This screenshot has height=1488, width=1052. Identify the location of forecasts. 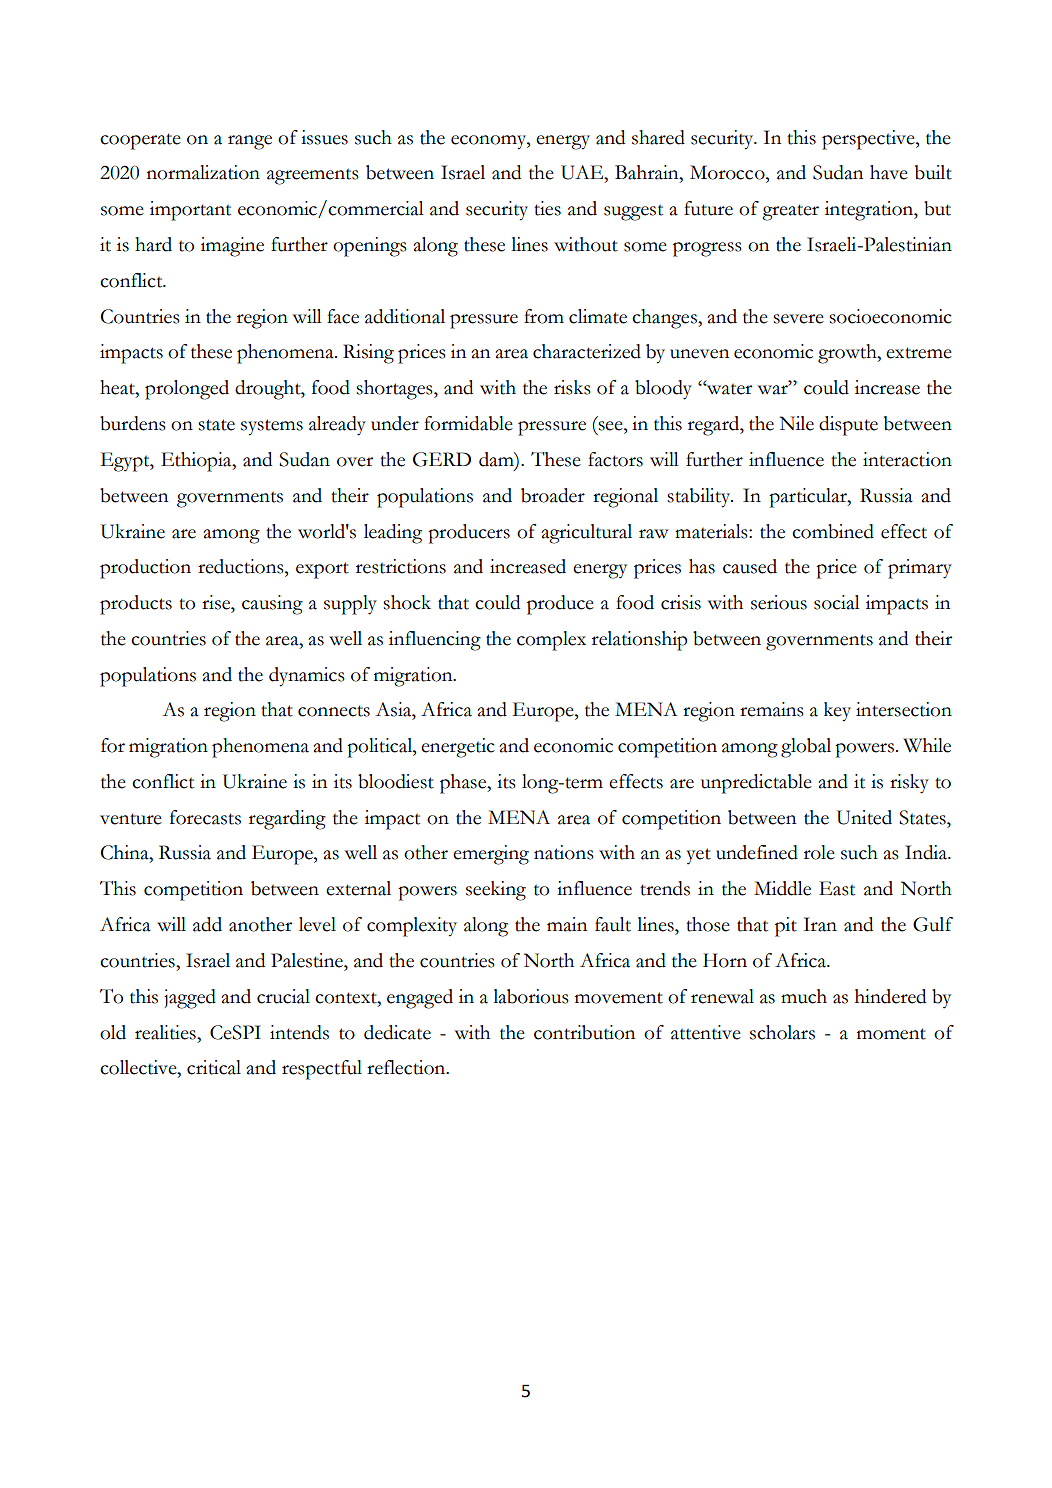
(205, 817).
